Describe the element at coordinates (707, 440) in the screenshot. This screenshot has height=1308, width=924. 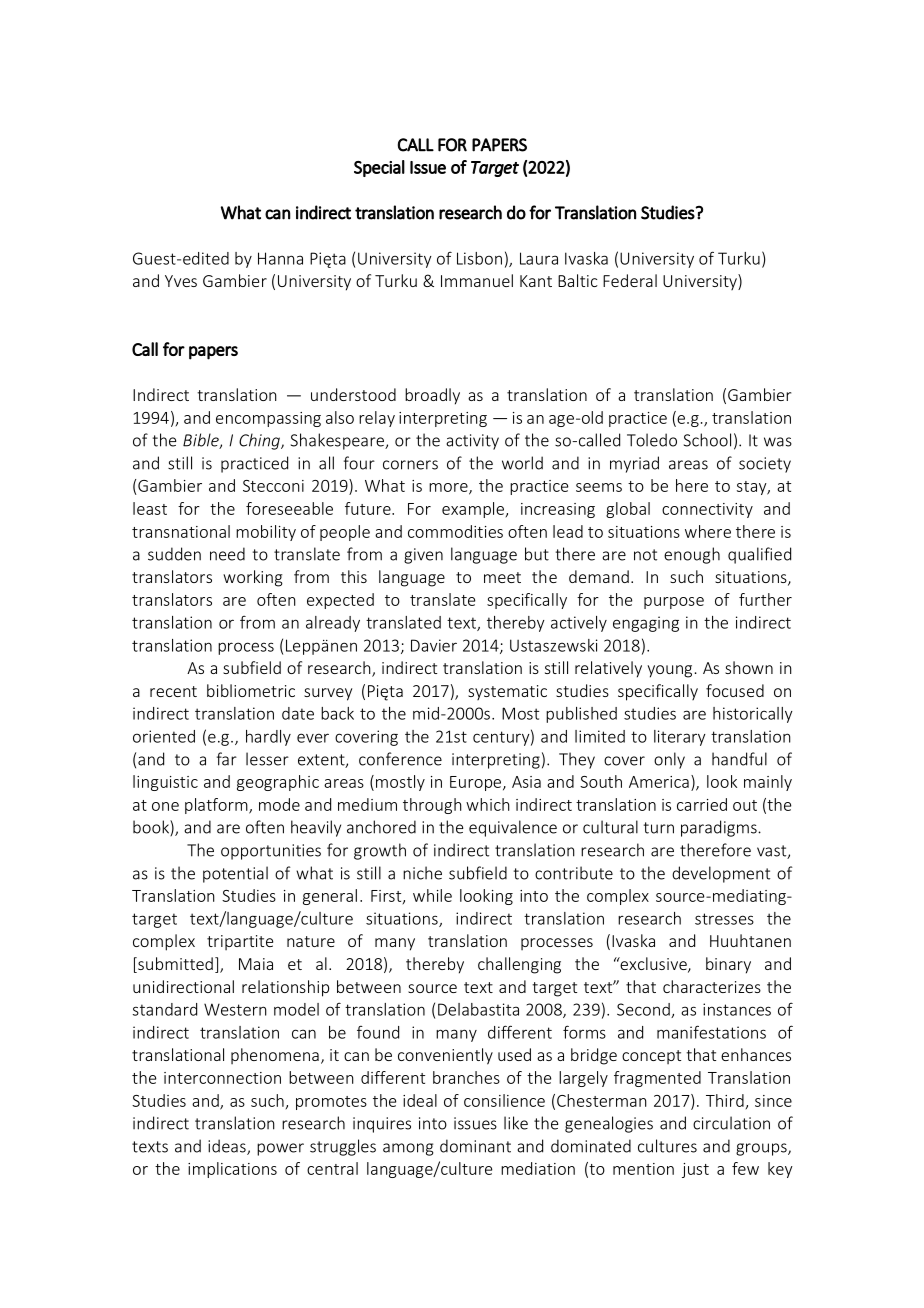
I see `School` at that location.
